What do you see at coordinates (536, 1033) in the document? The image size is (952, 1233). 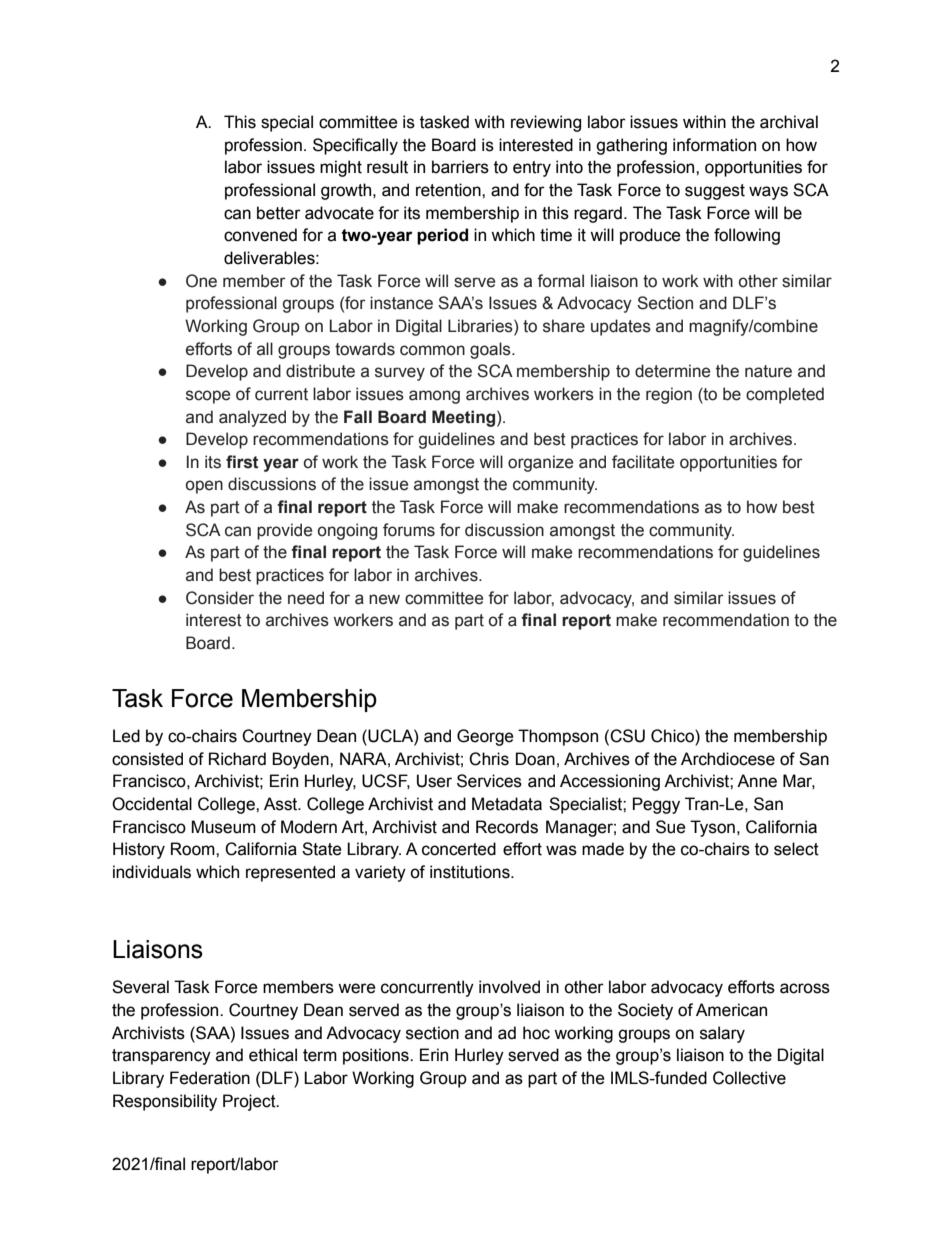 I see `hoc` at bounding box center [536, 1033].
